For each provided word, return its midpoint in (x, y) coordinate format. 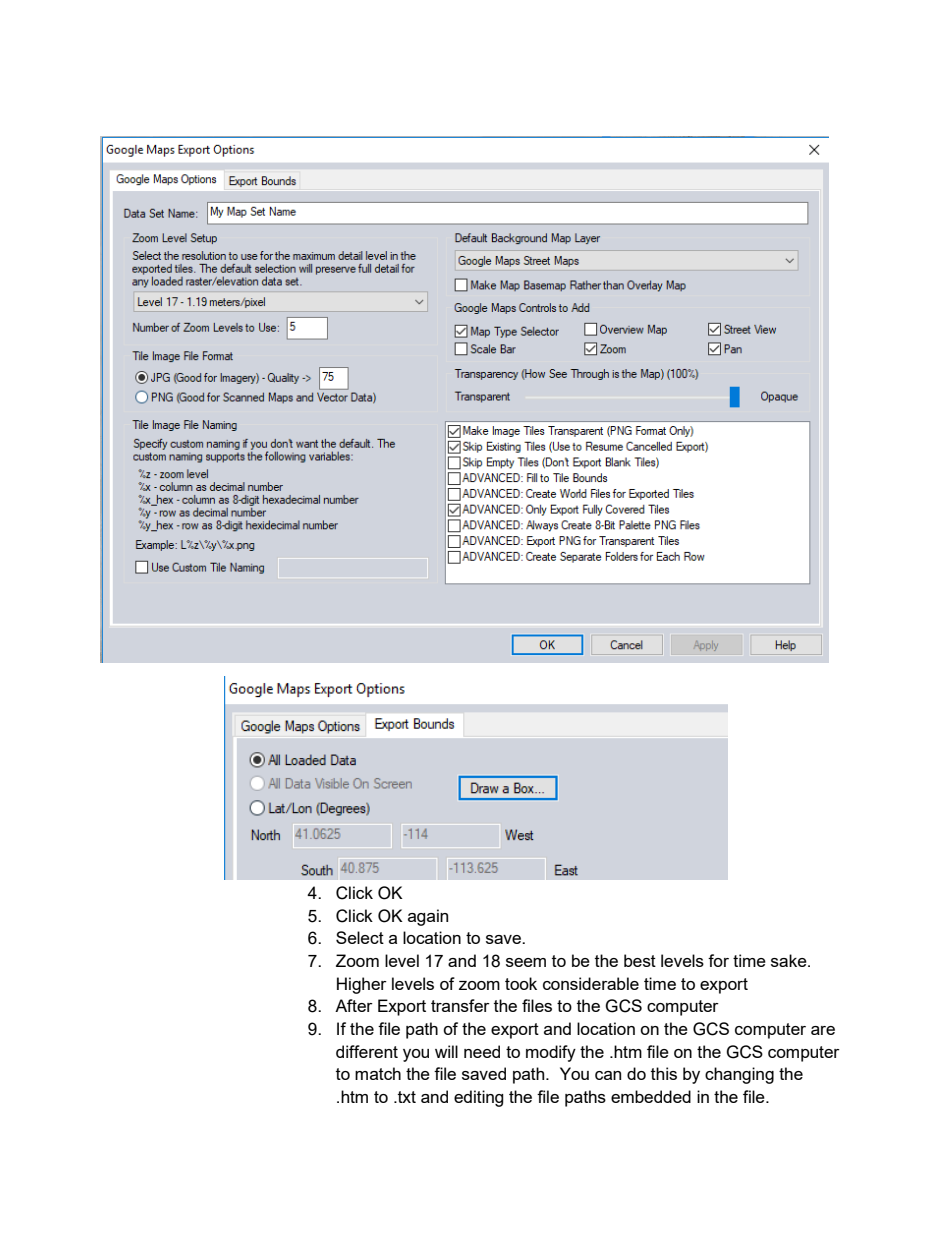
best (640, 960)
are (823, 1030)
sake (790, 960)
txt (406, 1097)
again (428, 917)
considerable (591, 983)
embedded (651, 1096)
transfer (460, 1005)
